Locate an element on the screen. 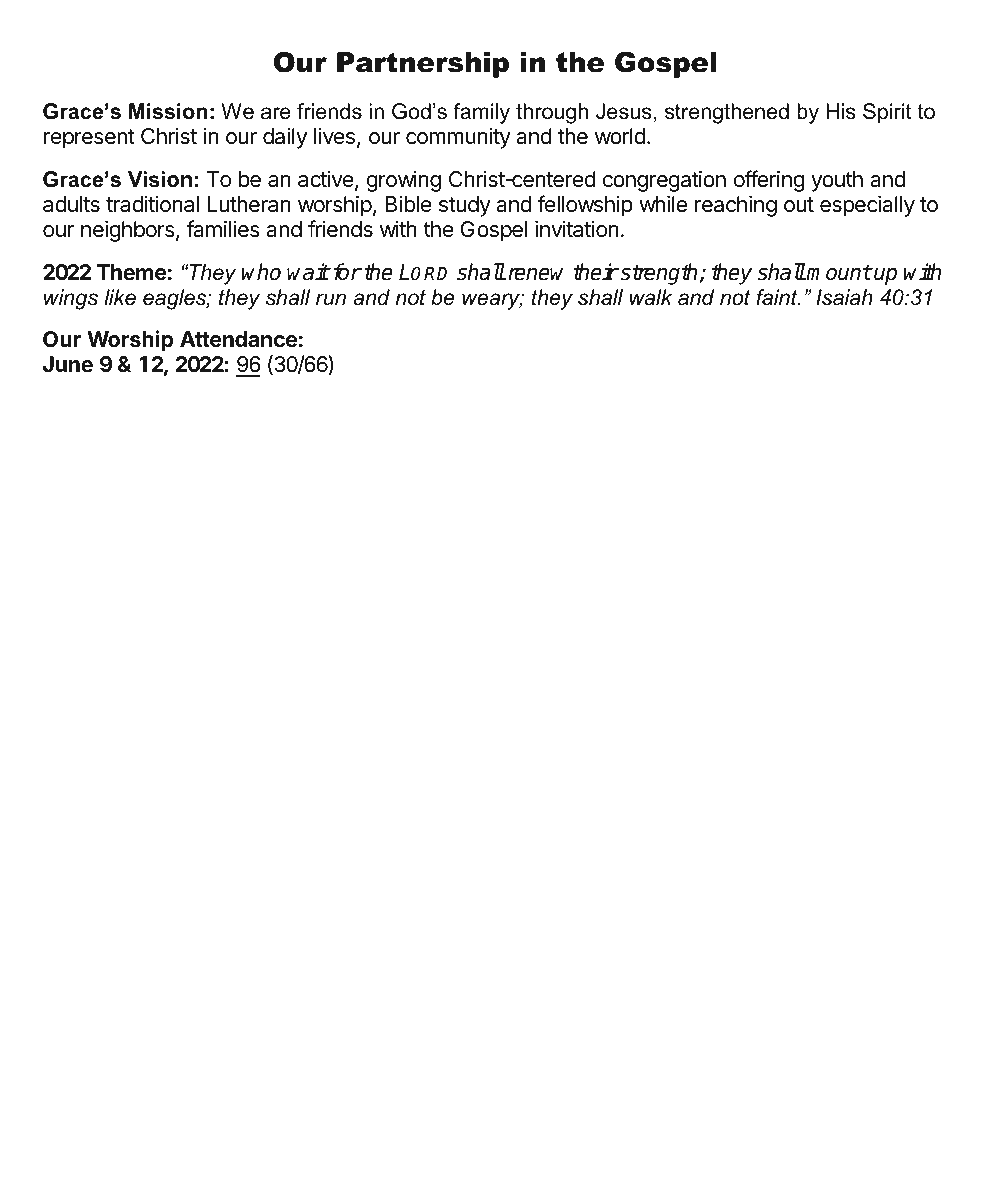 Image resolution: width=991 pixels, height=1204 pixels. represent is located at coordinates (89, 139).
